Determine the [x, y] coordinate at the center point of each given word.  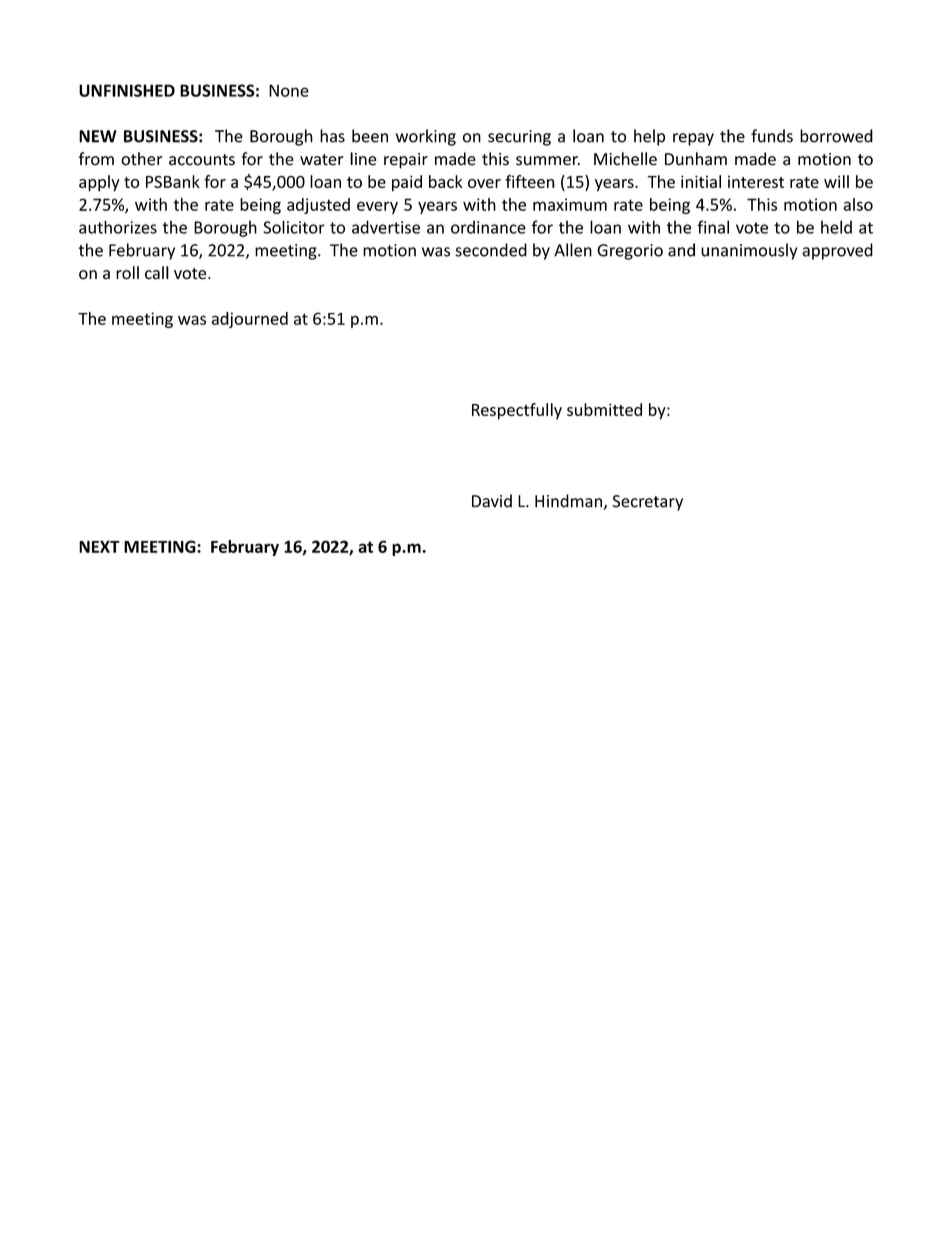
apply [99, 183]
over [484, 183]
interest [756, 181]
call [157, 273]
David [492, 501]
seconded [491, 250]
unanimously [749, 251]
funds [772, 136]
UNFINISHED [127, 90]
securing [519, 138]
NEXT [99, 546]
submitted [604, 409]
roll [127, 273]
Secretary [647, 503]
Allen [573, 250]
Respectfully [517, 411]
